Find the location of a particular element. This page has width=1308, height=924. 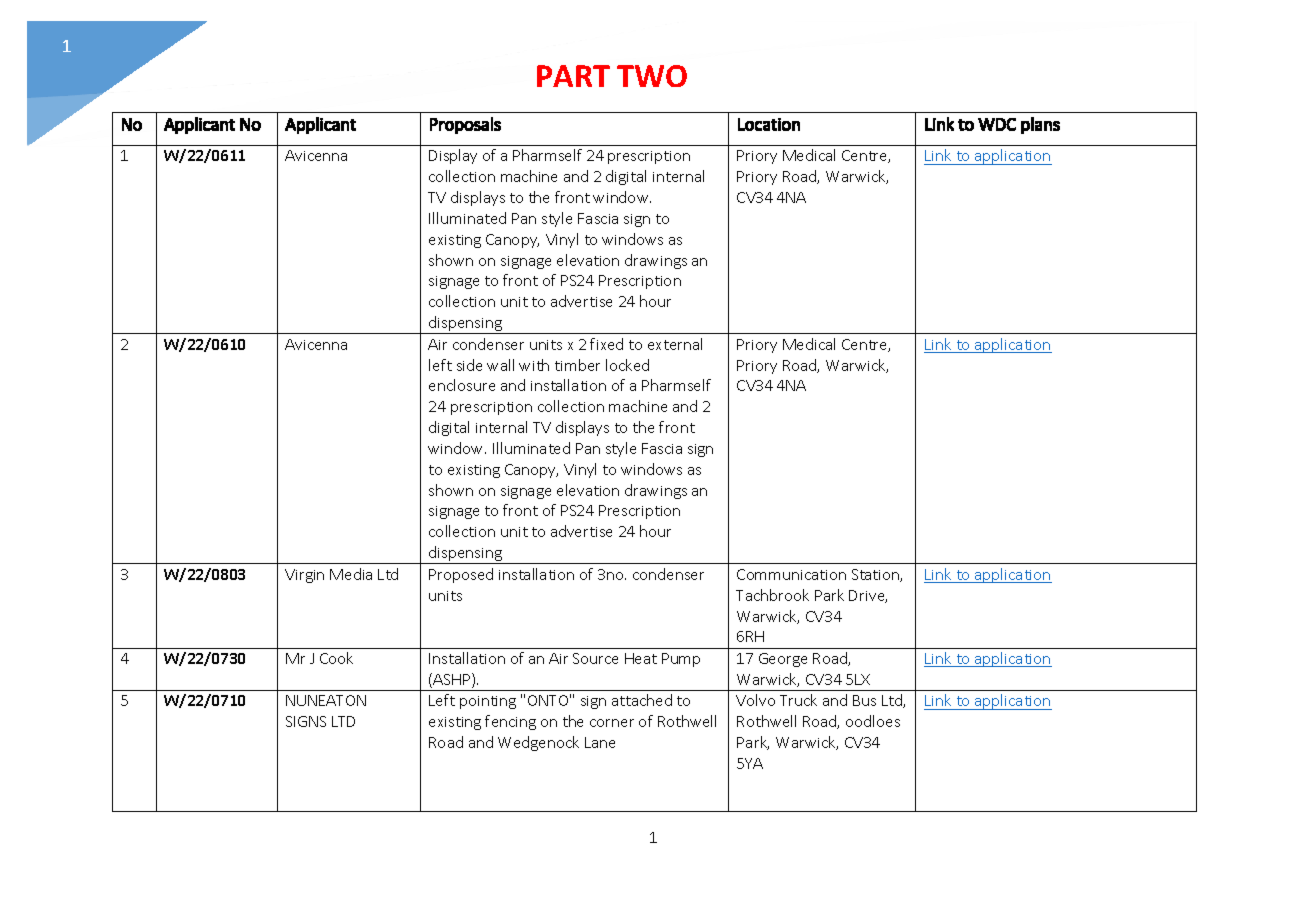

locked is located at coordinates (627, 365).
